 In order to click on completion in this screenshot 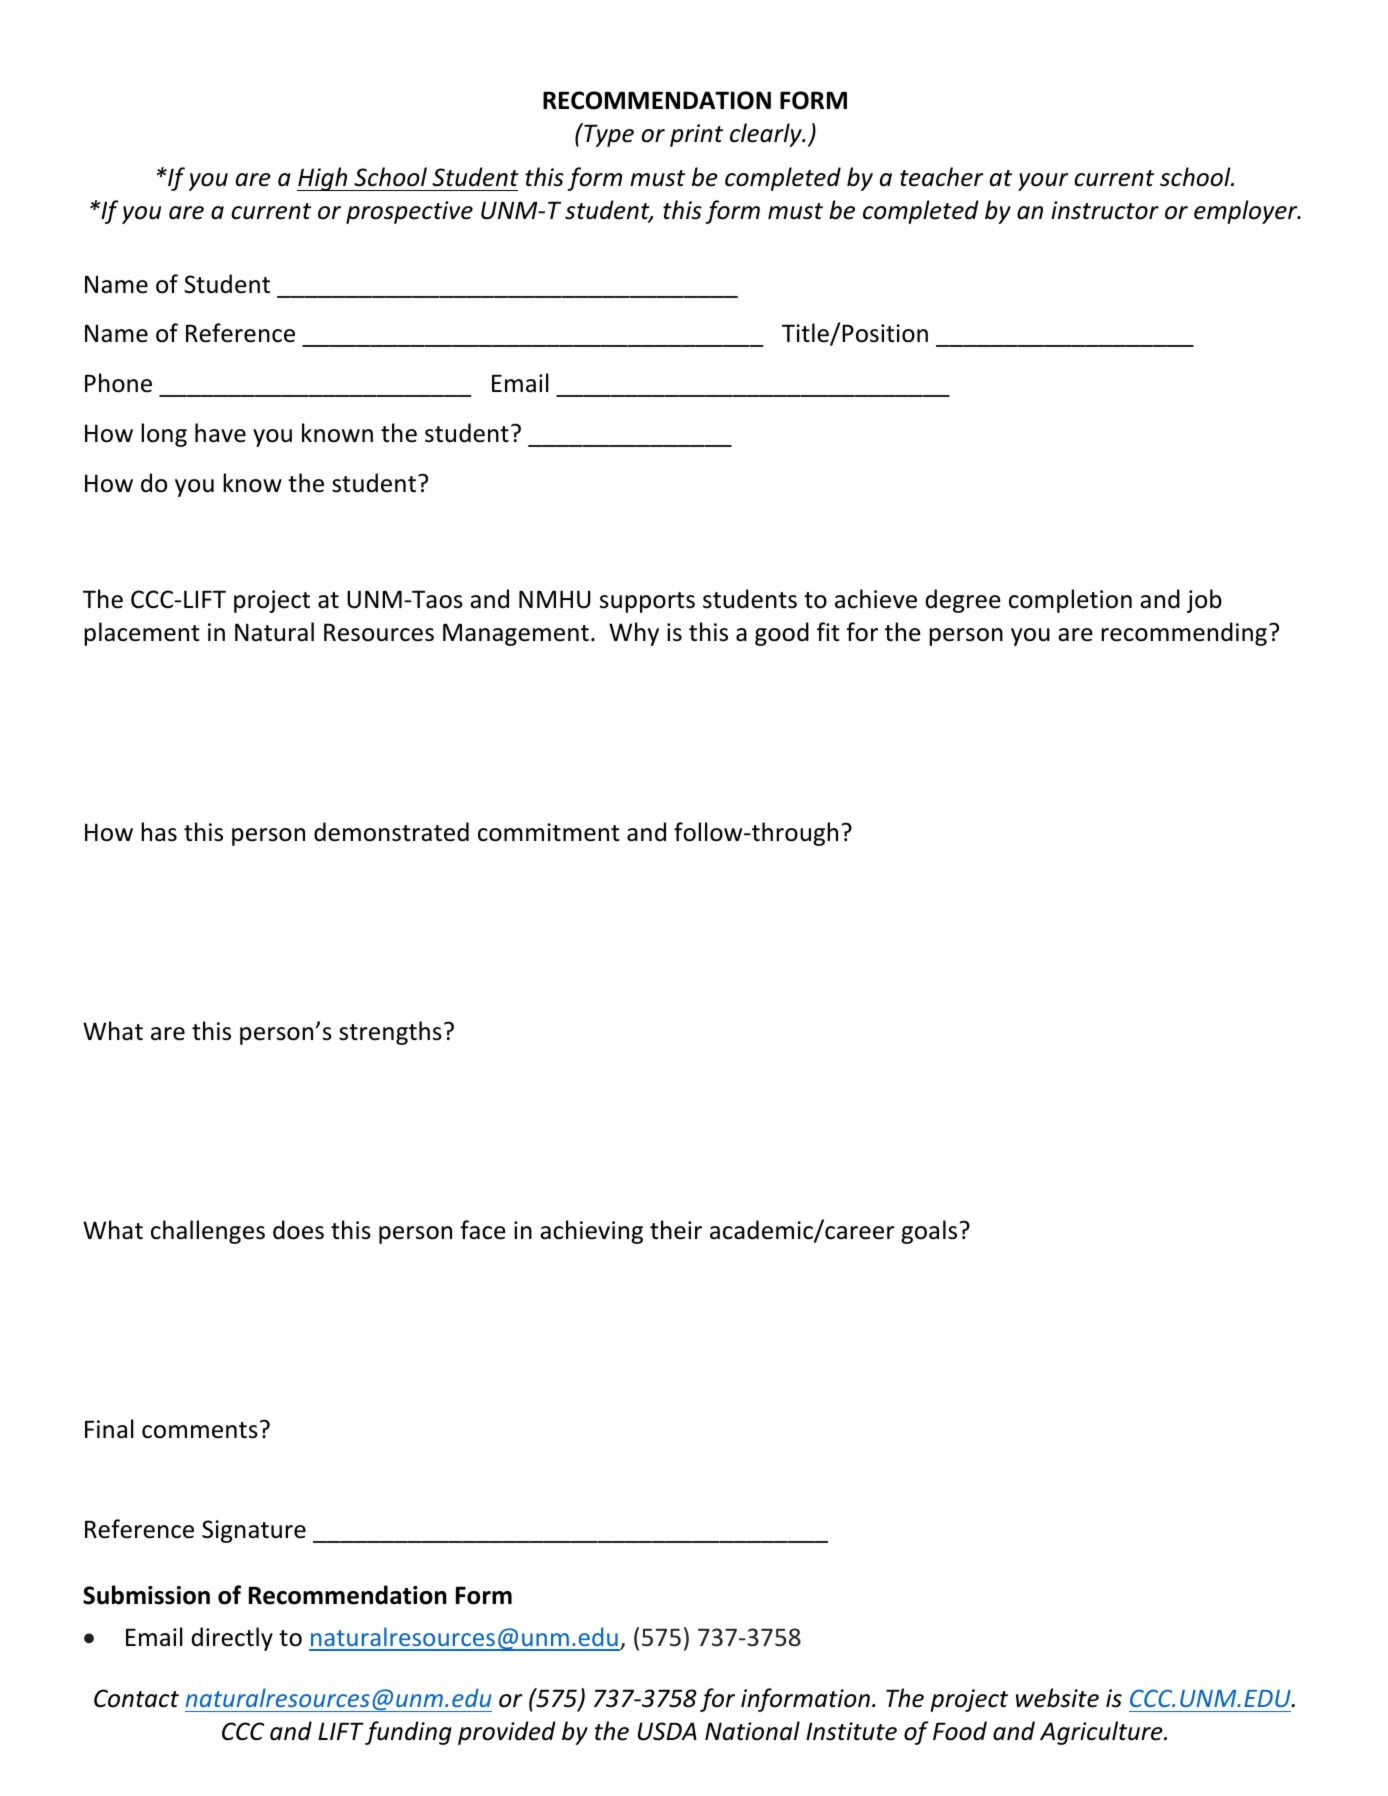, I will do `click(1070, 601)`.
